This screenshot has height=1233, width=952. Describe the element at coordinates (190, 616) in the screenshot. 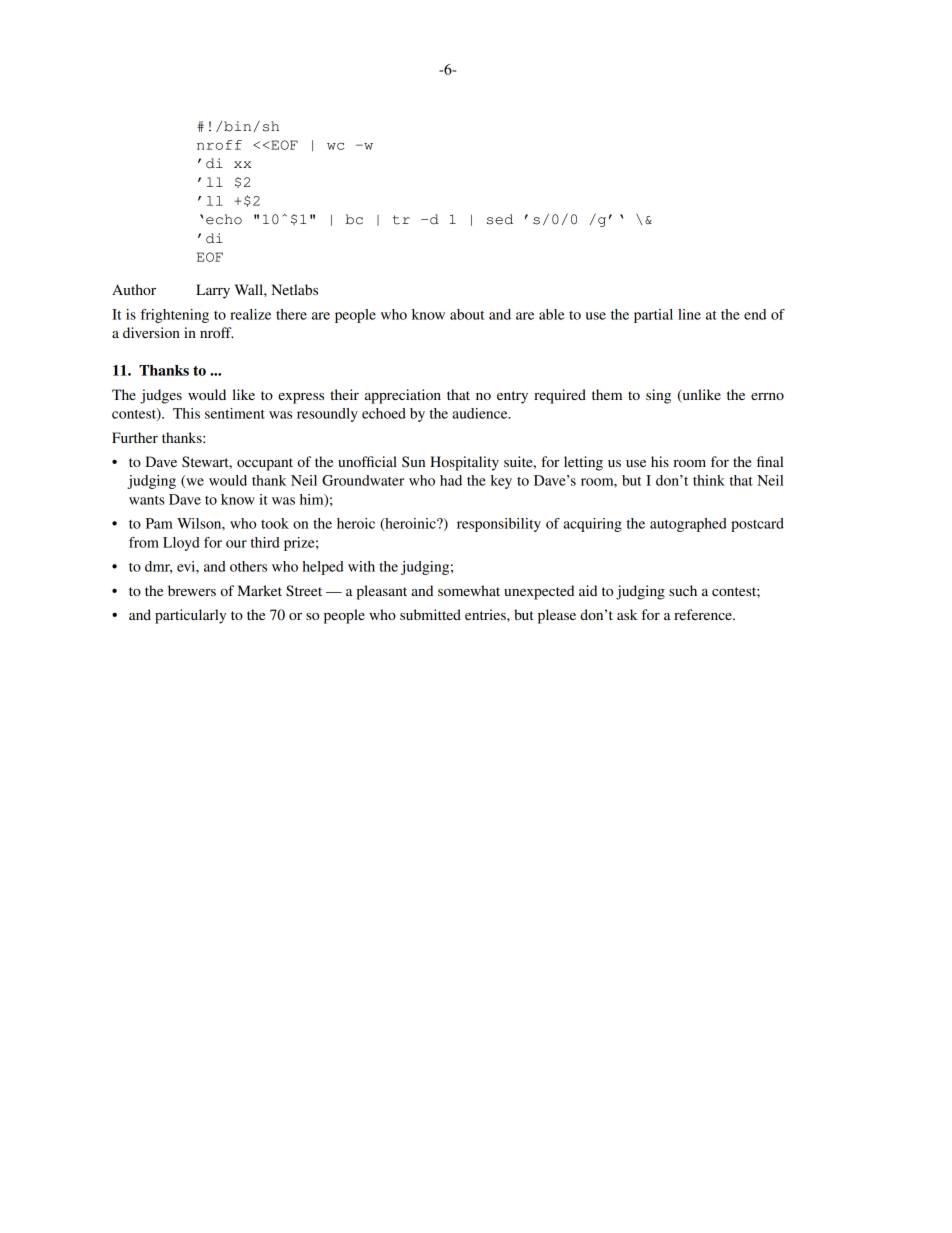

I see `particularly` at that location.
